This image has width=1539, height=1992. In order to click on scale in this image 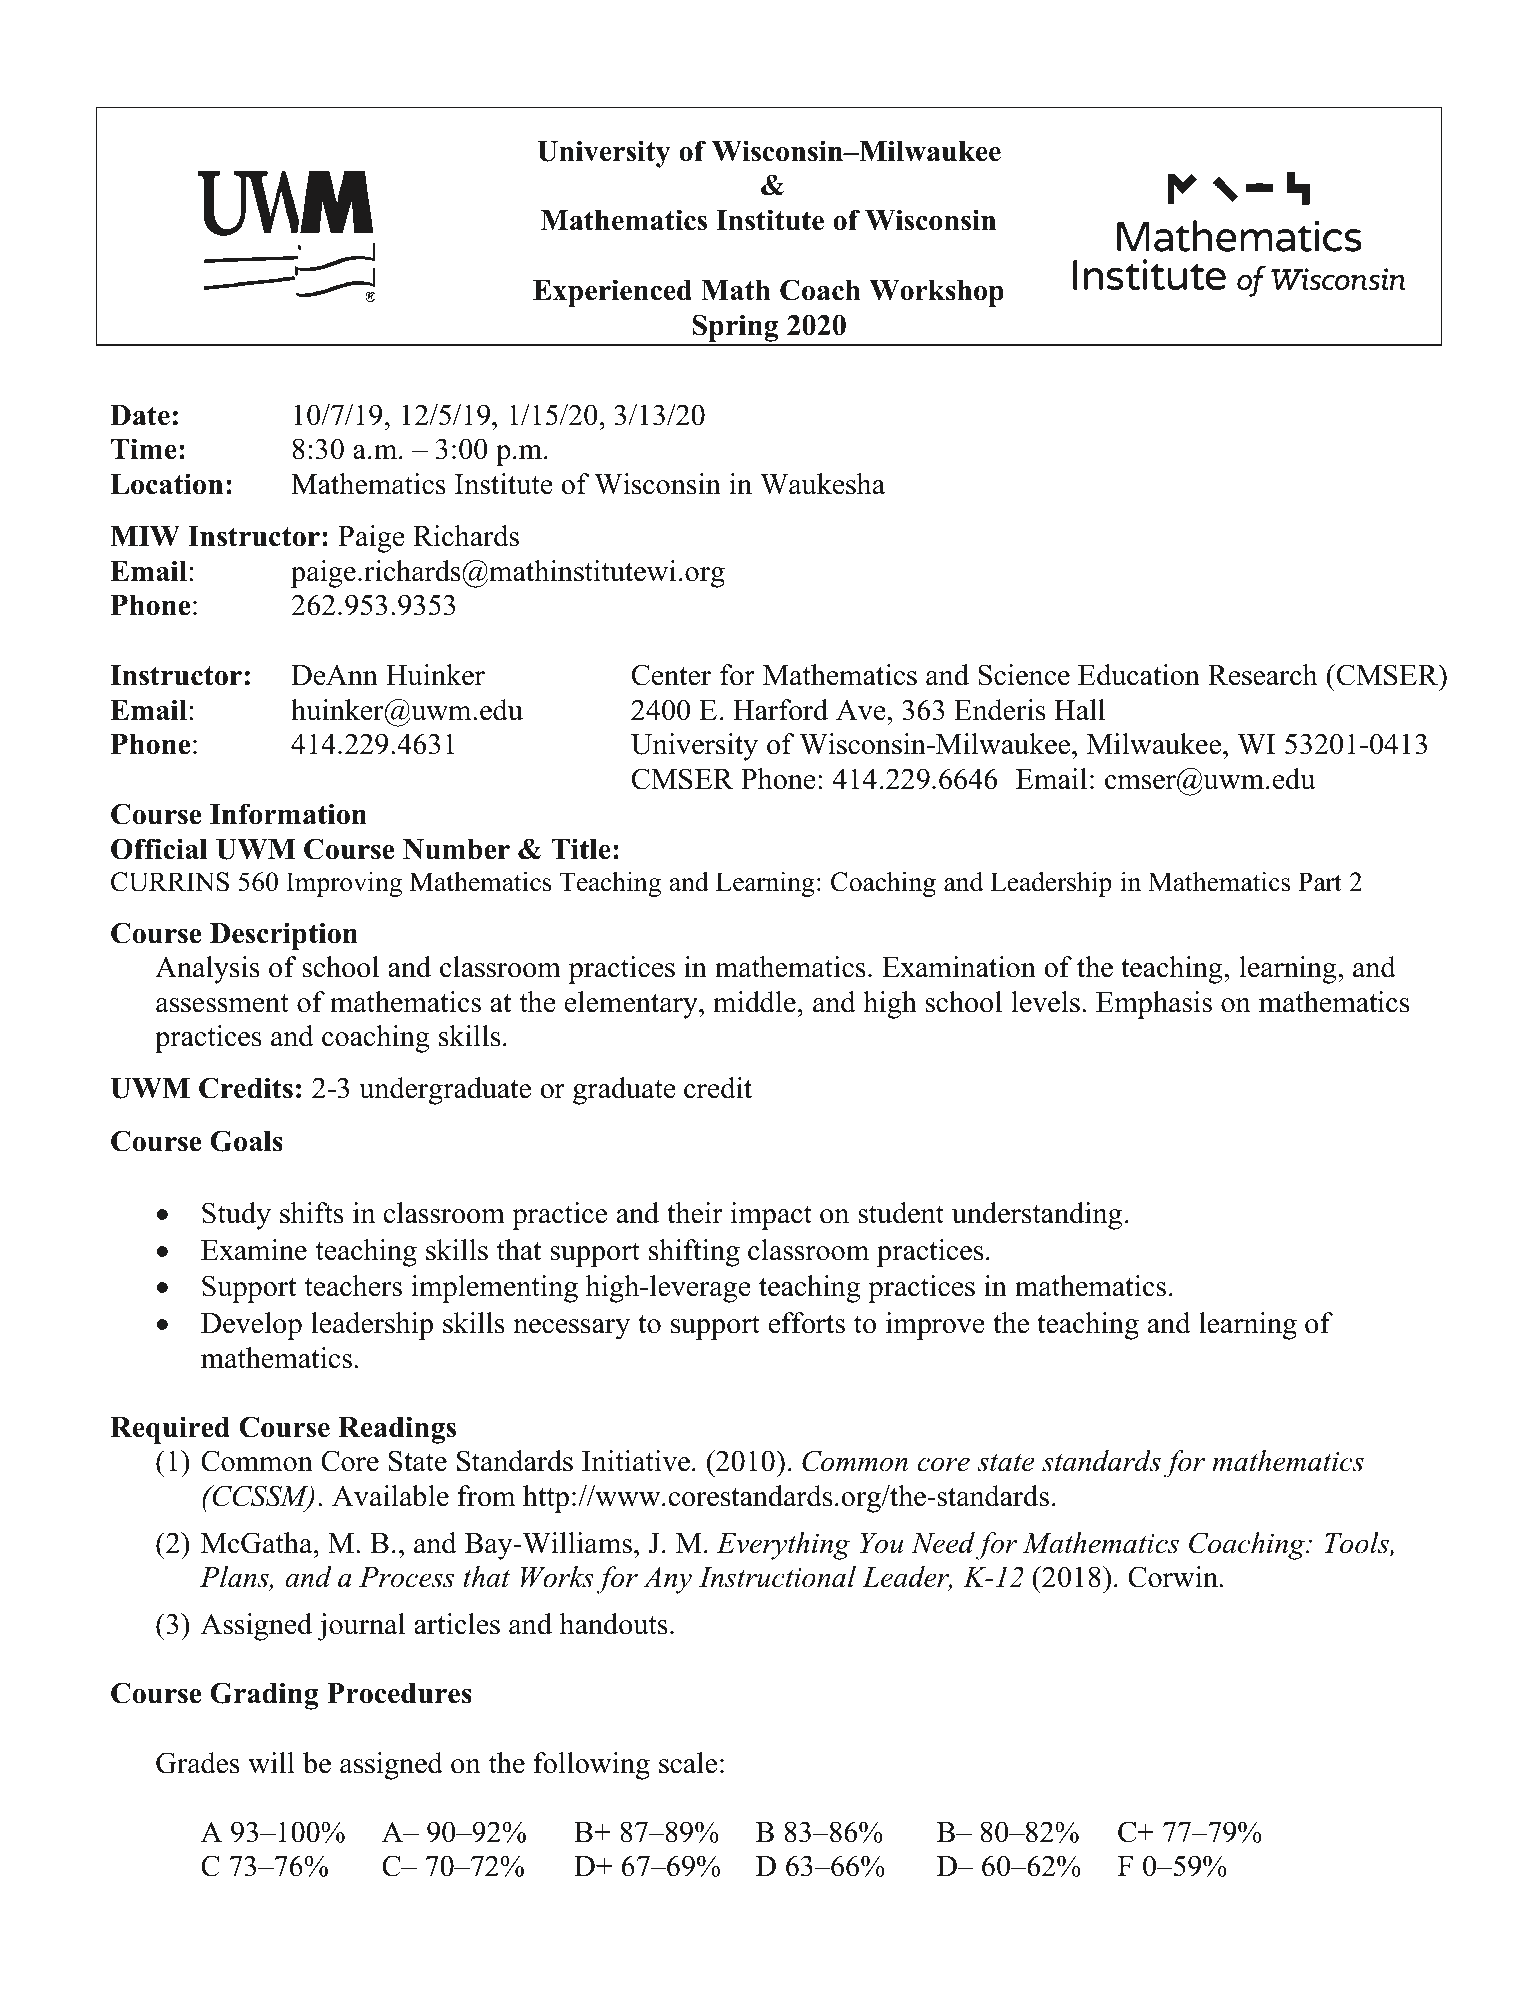, I will do `click(688, 1763)`.
